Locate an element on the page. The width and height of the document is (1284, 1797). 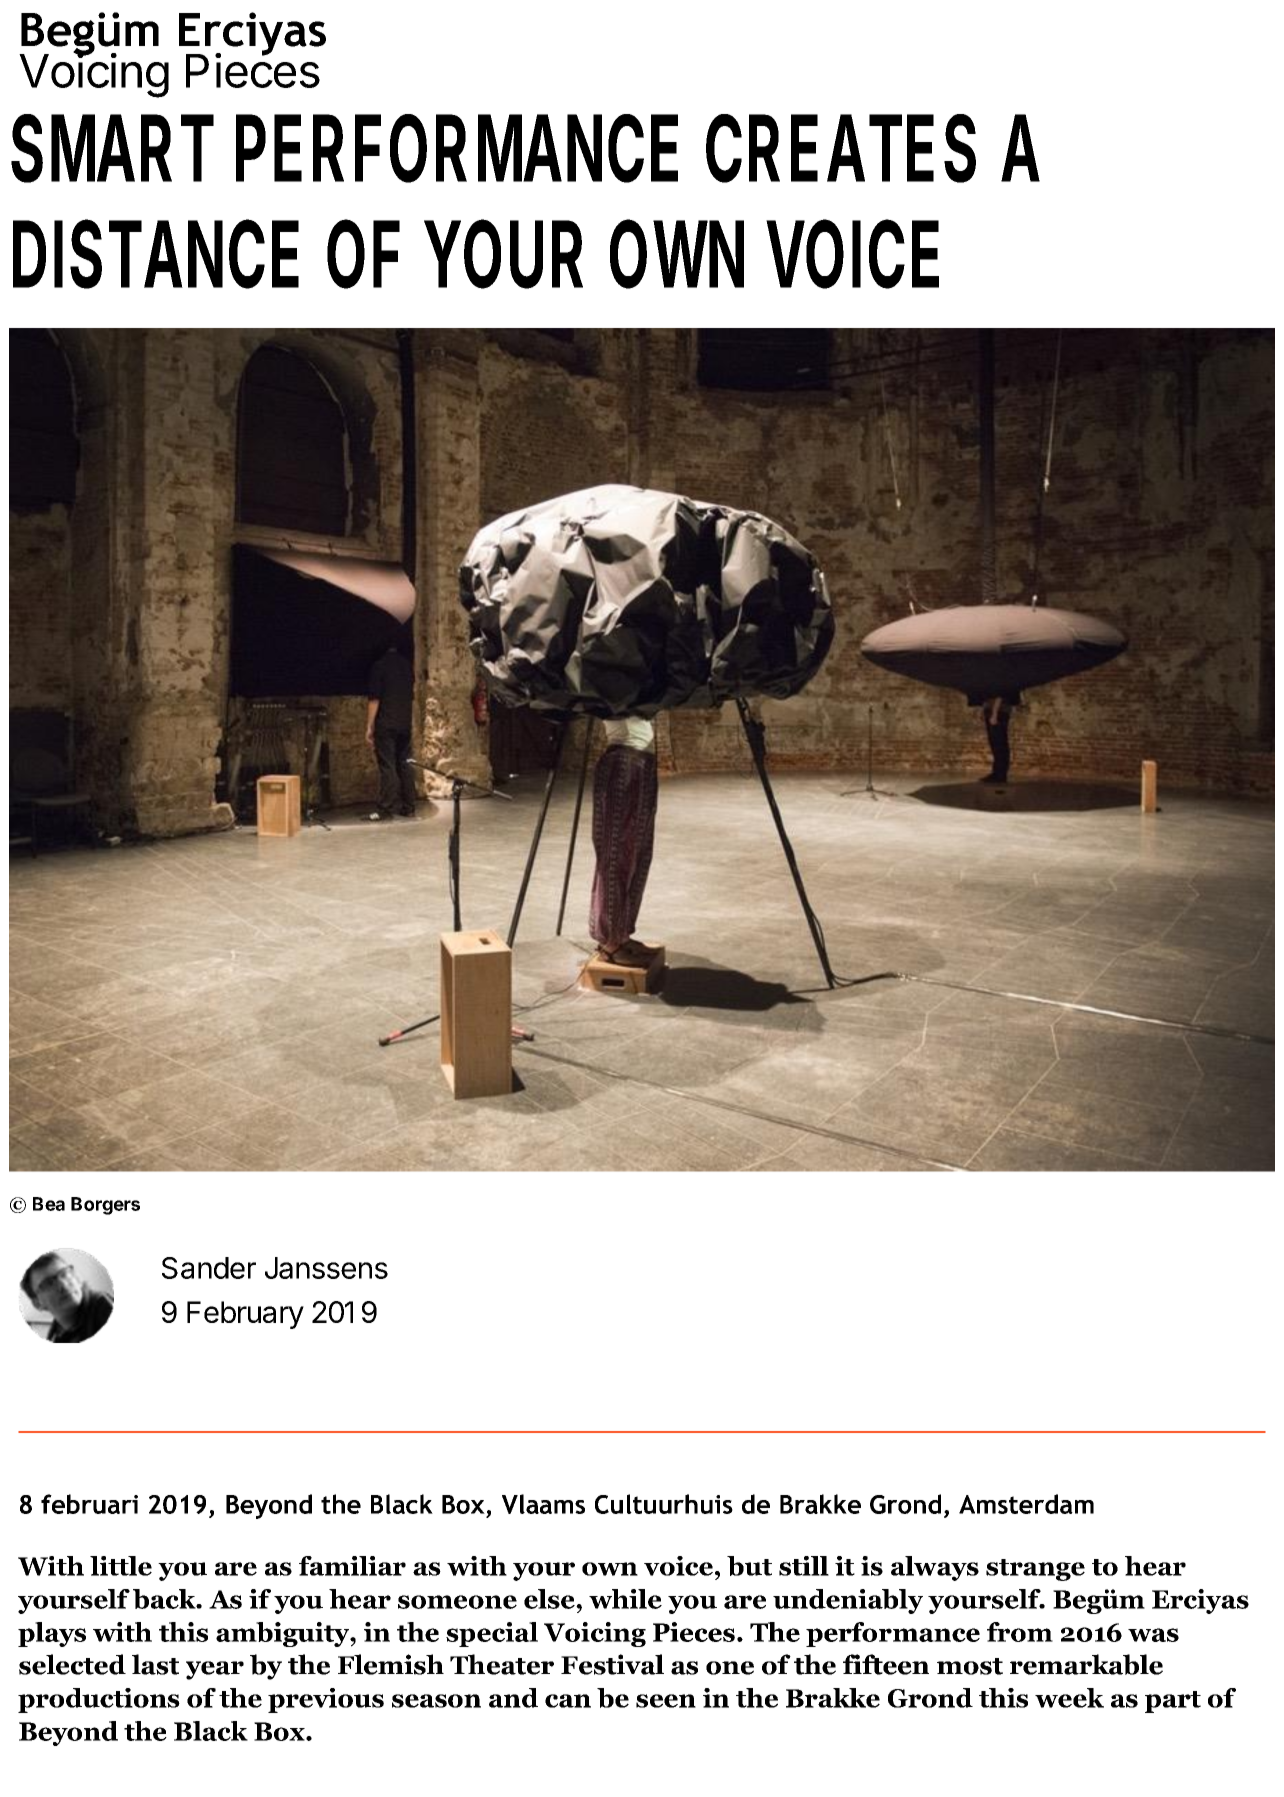
Bea is located at coordinates (49, 1204).
